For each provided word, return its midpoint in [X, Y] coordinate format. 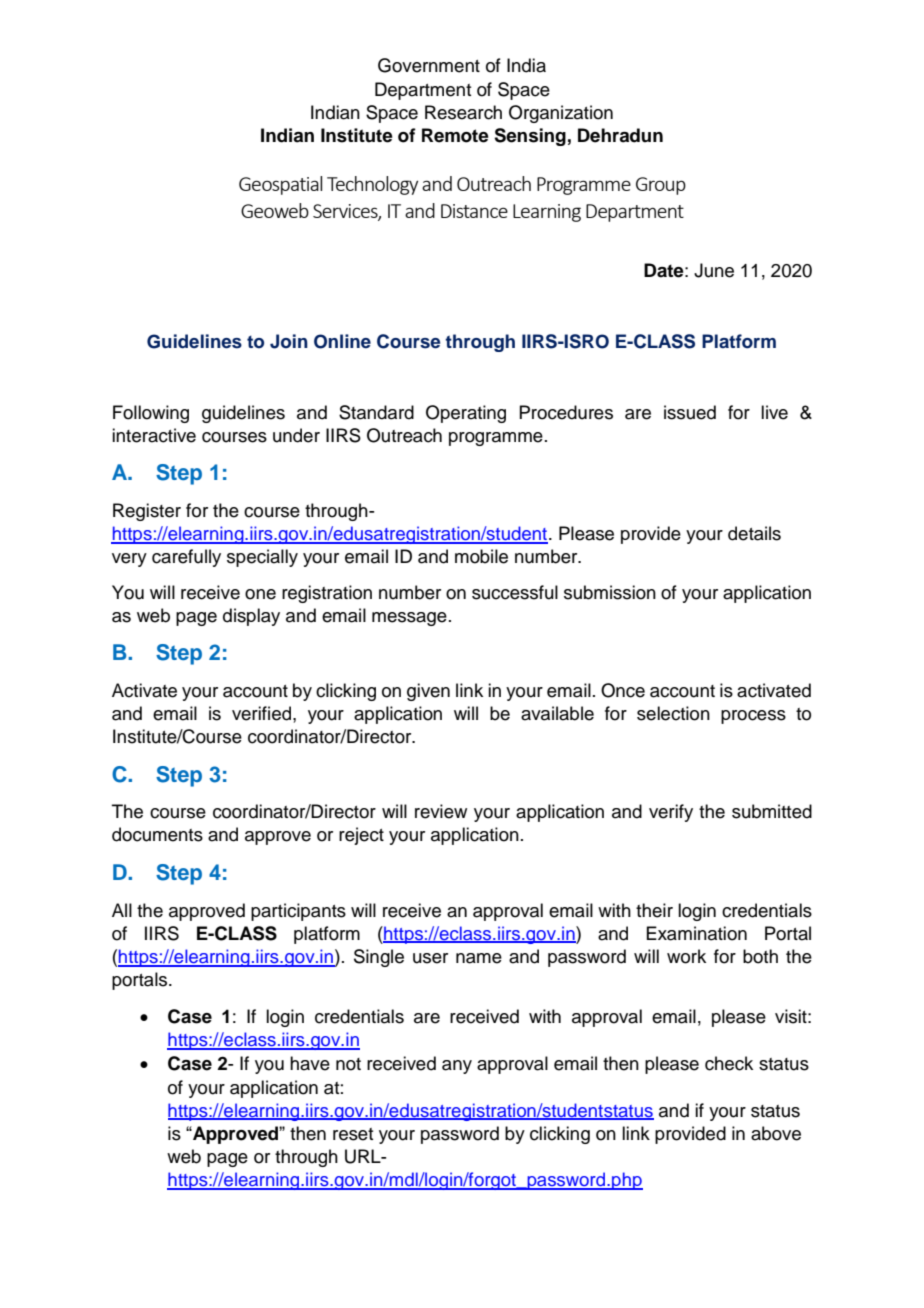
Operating [466, 414]
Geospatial [280, 185]
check [729, 1063]
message [409, 619]
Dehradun [620, 135]
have [310, 1063]
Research [463, 112]
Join [289, 341]
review [441, 811]
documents [157, 834]
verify [671, 813]
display [251, 617]
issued [690, 412]
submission [610, 592]
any [457, 1067]
